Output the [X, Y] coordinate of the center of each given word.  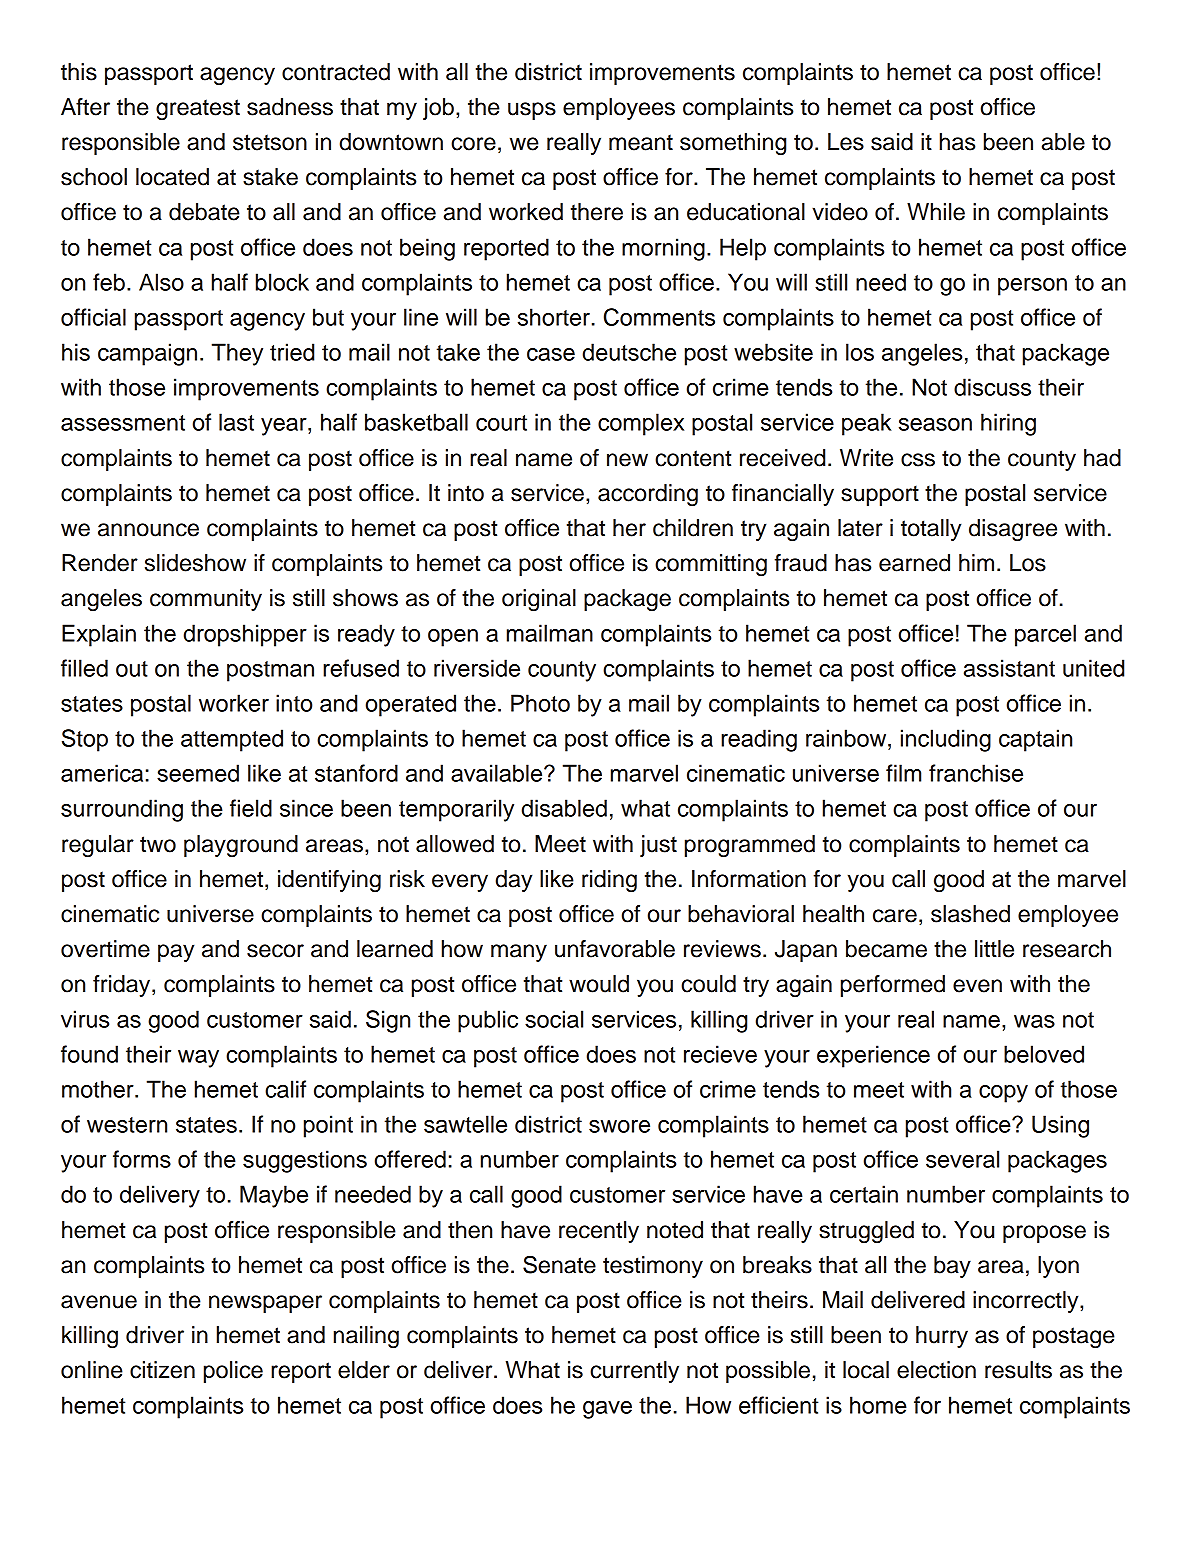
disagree [1013, 530]
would [599, 984]
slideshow [195, 563]
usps [532, 111]
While [936, 212]
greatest [198, 109]
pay [176, 953]
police [233, 1372]
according [648, 495]
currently [634, 1372]
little [994, 949]
